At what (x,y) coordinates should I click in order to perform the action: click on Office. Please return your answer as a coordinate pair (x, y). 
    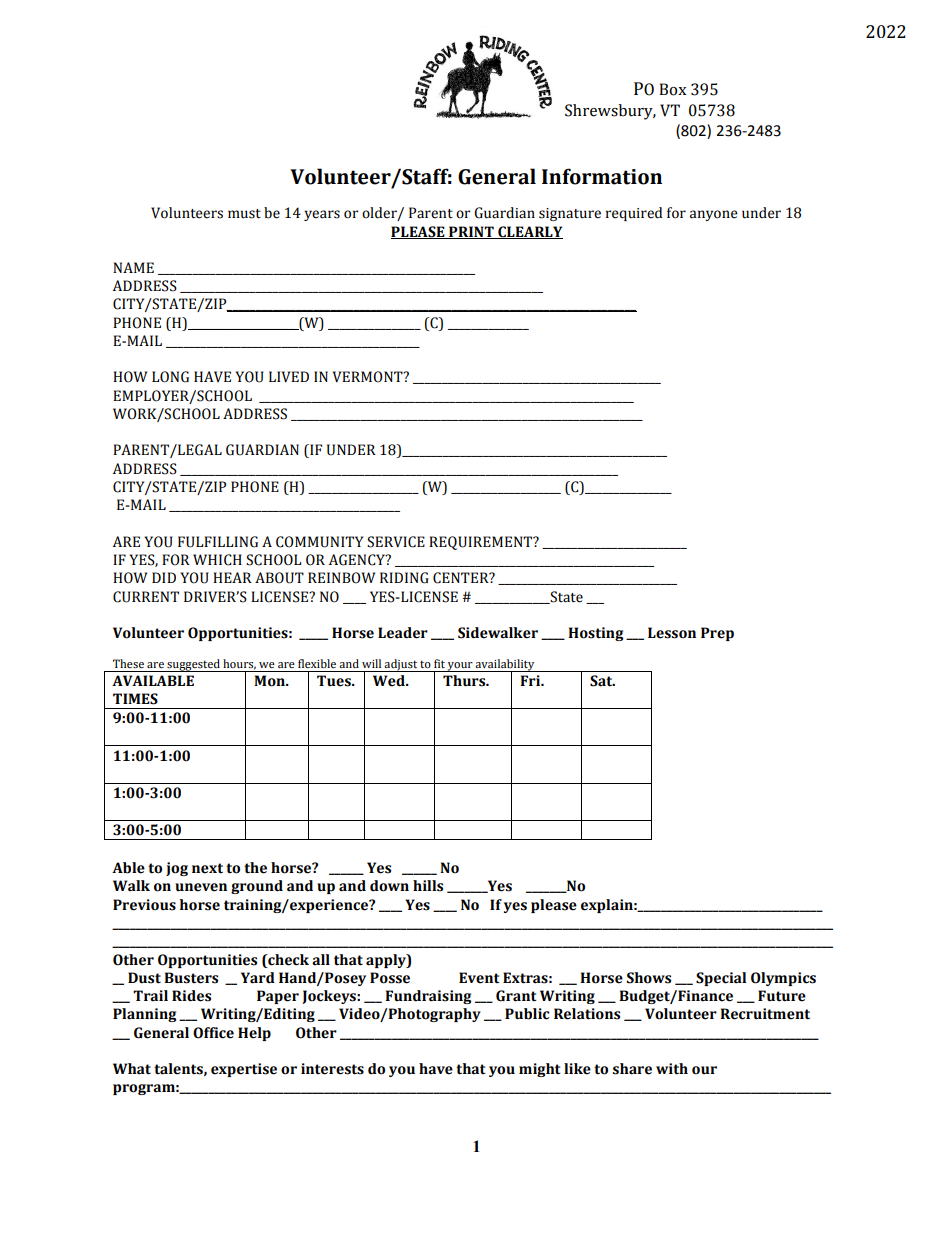
    Looking at the image, I should click on (213, 1033).
